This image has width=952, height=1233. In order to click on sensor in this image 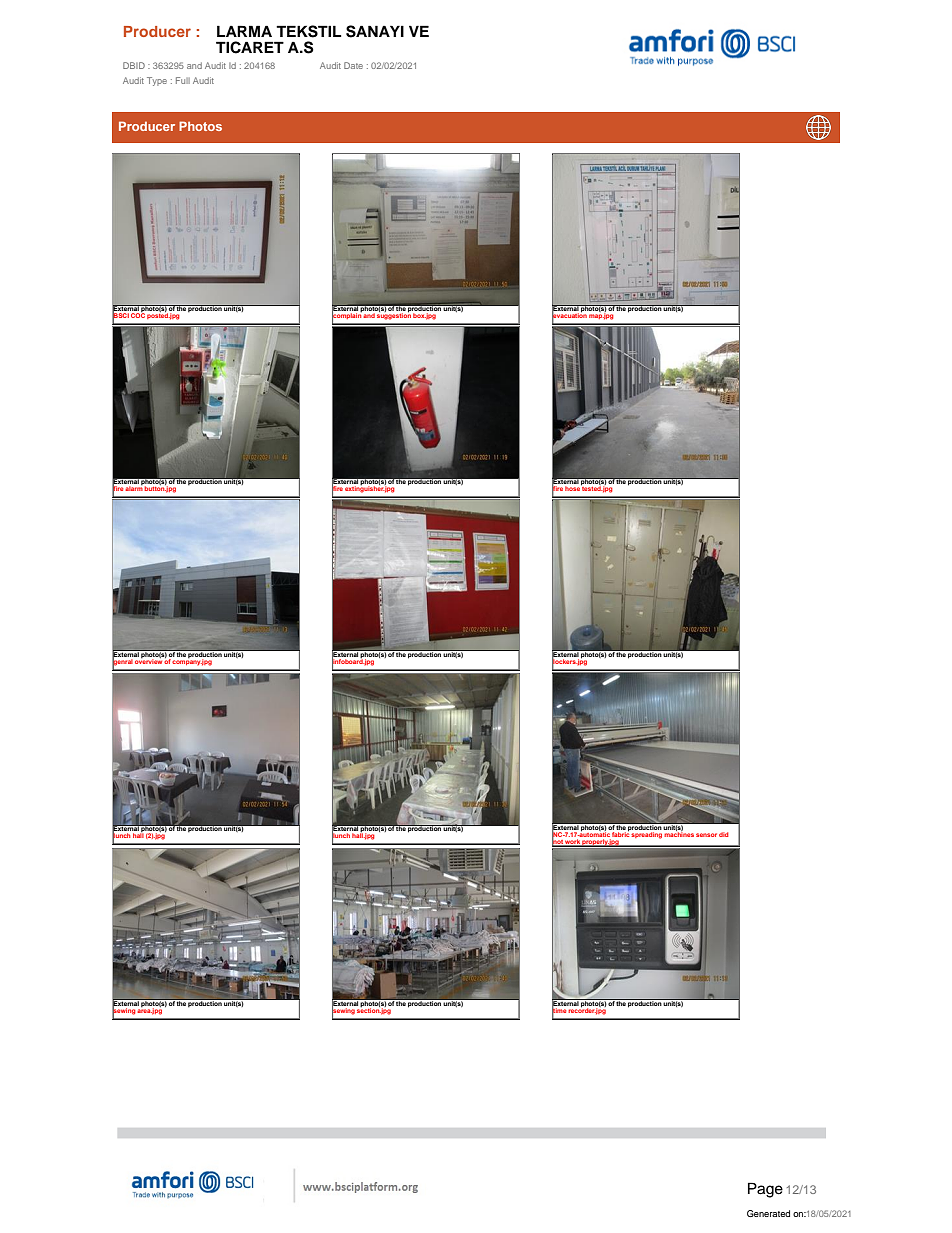, I will do `click(706, 835)`.
